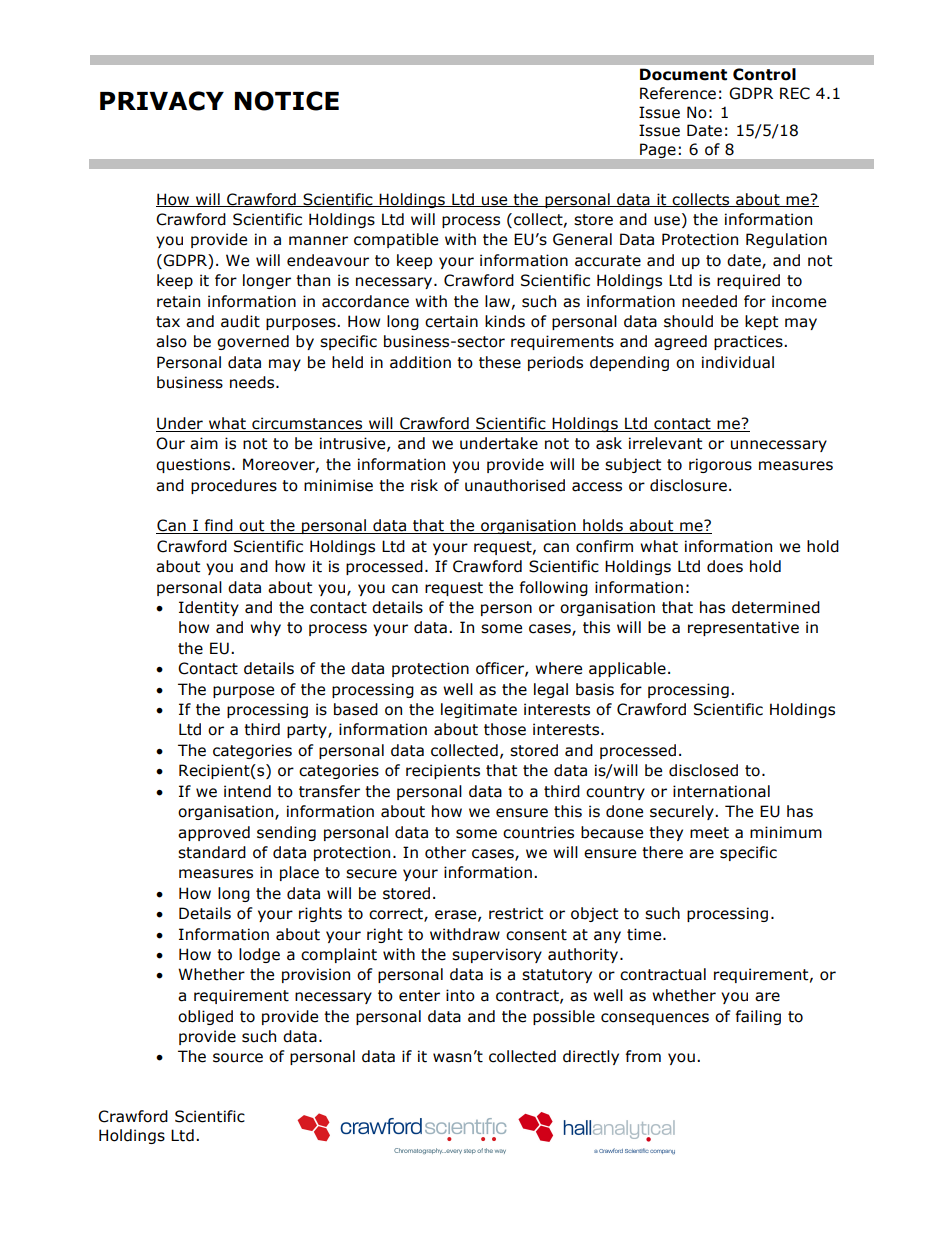 This screenshot has height=1233, width=952. What do you see at coordinates (460, 995) in the screenshot?
I see `into` at bounding box center [460, 995].
